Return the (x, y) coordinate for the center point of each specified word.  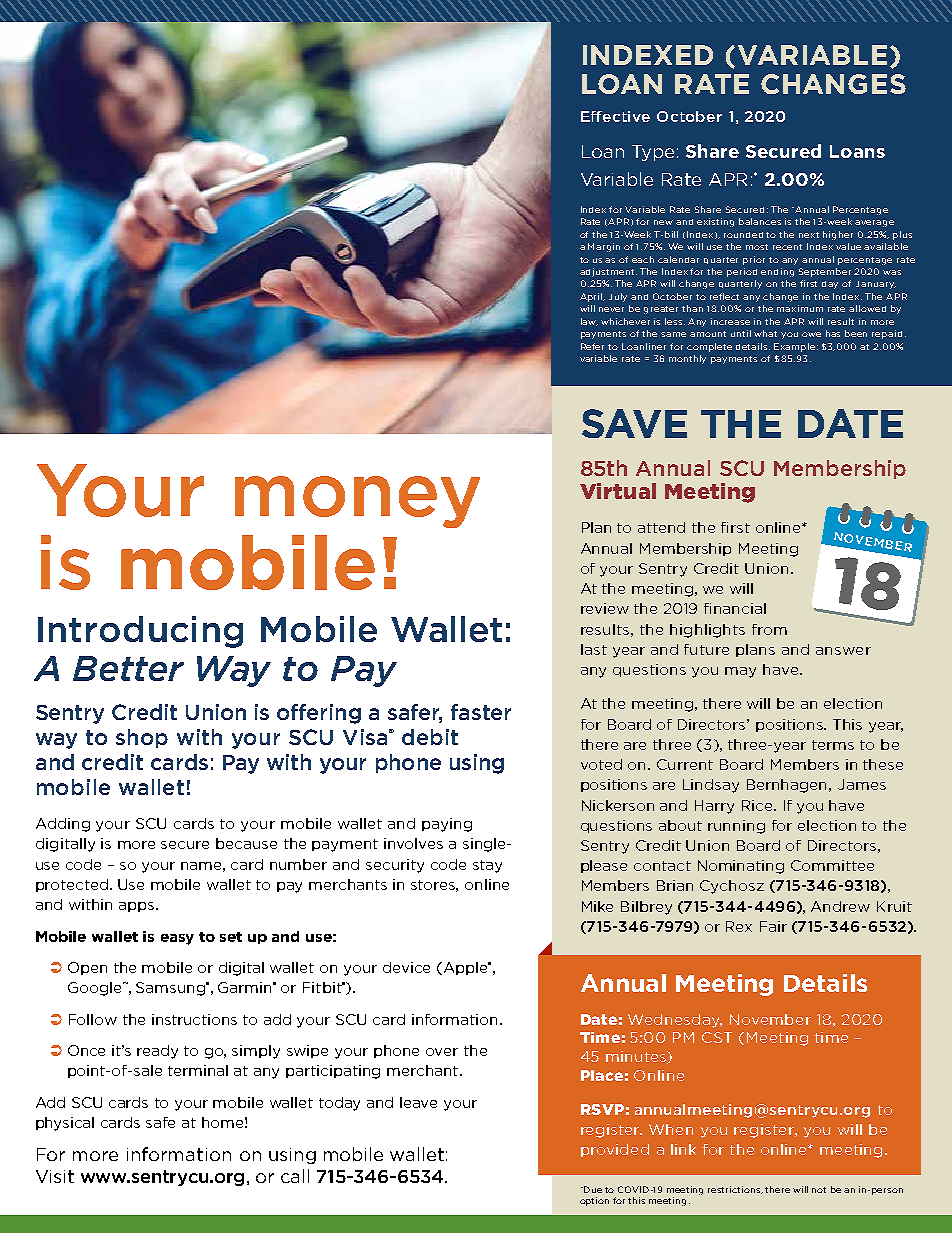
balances (760, 221)
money (357, 502)
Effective (615, 116)
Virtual (618, 491)
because (246, 843)
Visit (55, 1176)
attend (661, 527)
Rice (759, 805)
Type (653, 153)
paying (447, 825)
